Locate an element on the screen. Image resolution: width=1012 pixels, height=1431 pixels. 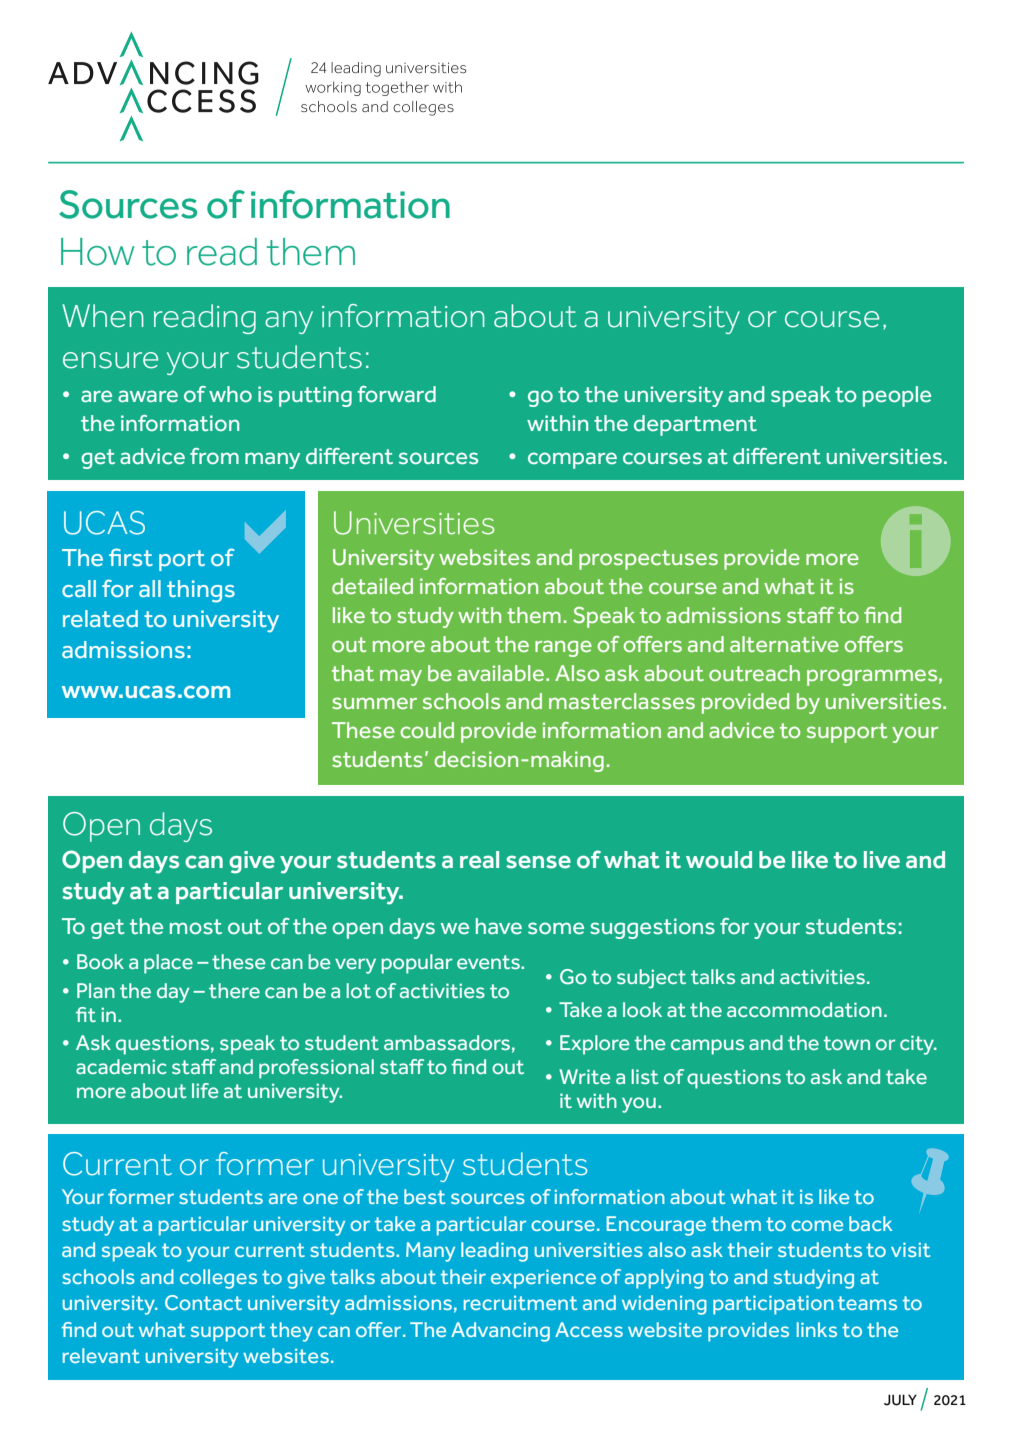
most is located at coordinates (196, 927).
